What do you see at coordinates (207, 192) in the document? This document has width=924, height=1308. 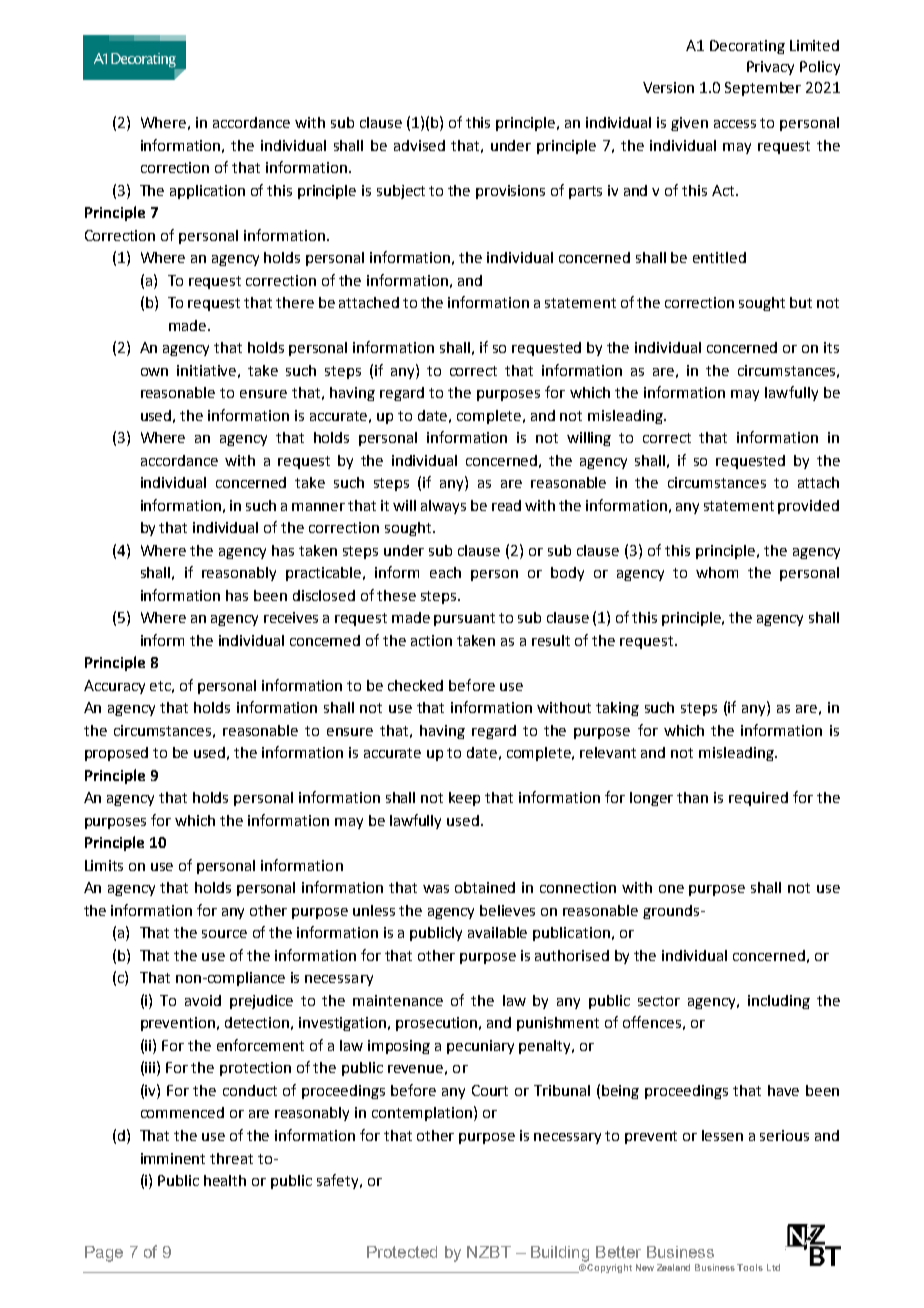 I see `application` at bounding box center [207, 192].
